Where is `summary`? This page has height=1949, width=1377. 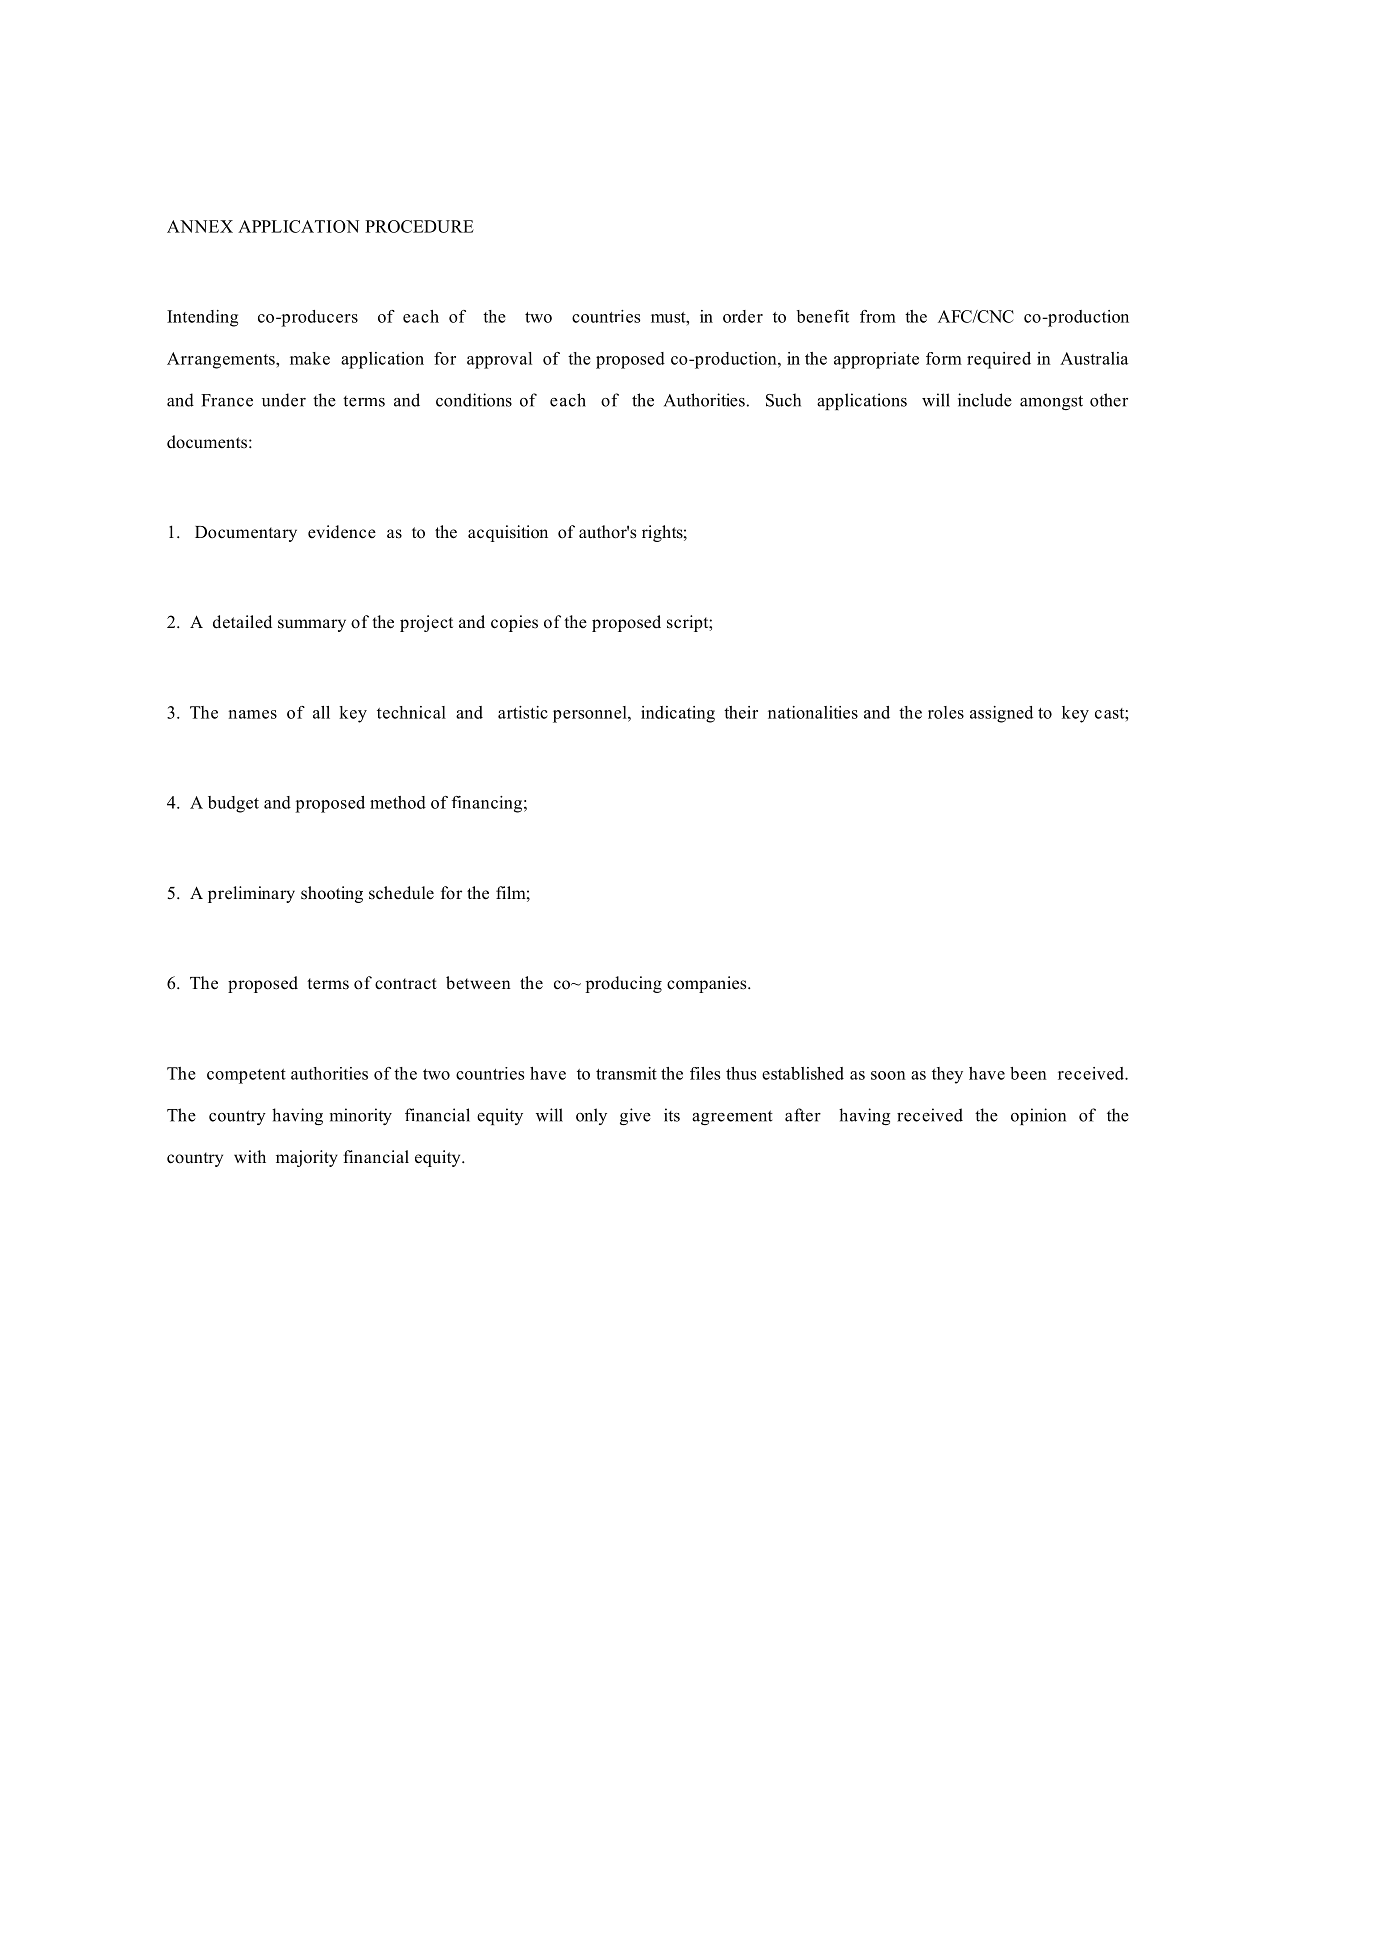
summary is located at coordinates (312, 625).
